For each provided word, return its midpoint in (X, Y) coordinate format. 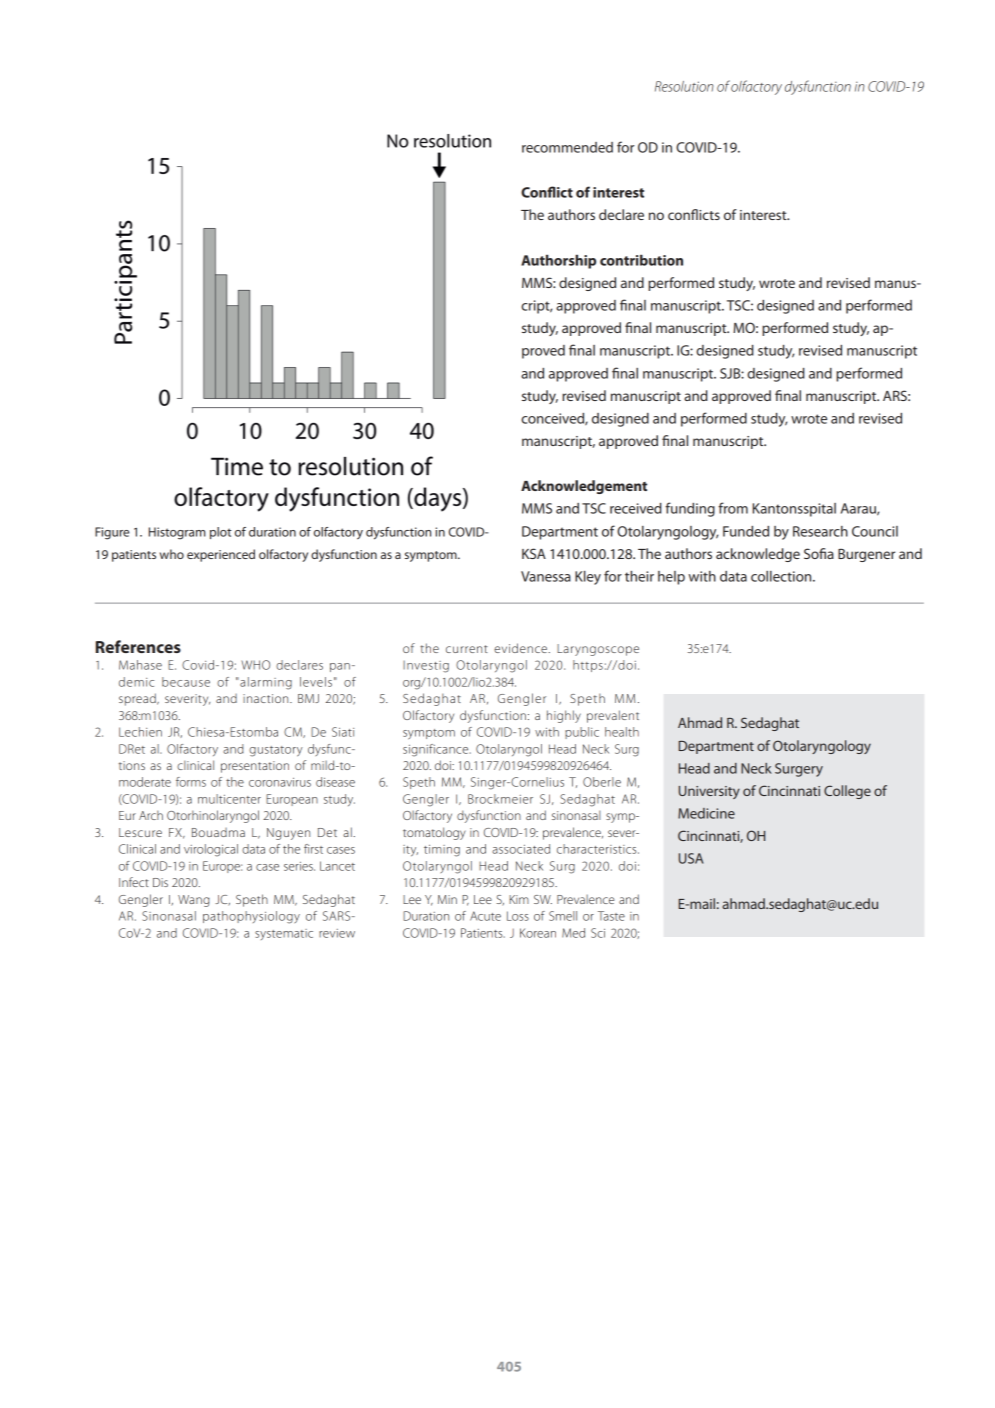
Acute (485, 916)
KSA (534, 553)
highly (564, 716)
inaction (267, 698)
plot (221, 533)
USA (691, 858)
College (847, 792)
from (733, 508)
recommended (567, 147)
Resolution (684, 86)
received (636, 508)
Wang (194, 901)
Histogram (177, 533)
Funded (746, 531)
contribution (641, 260)
